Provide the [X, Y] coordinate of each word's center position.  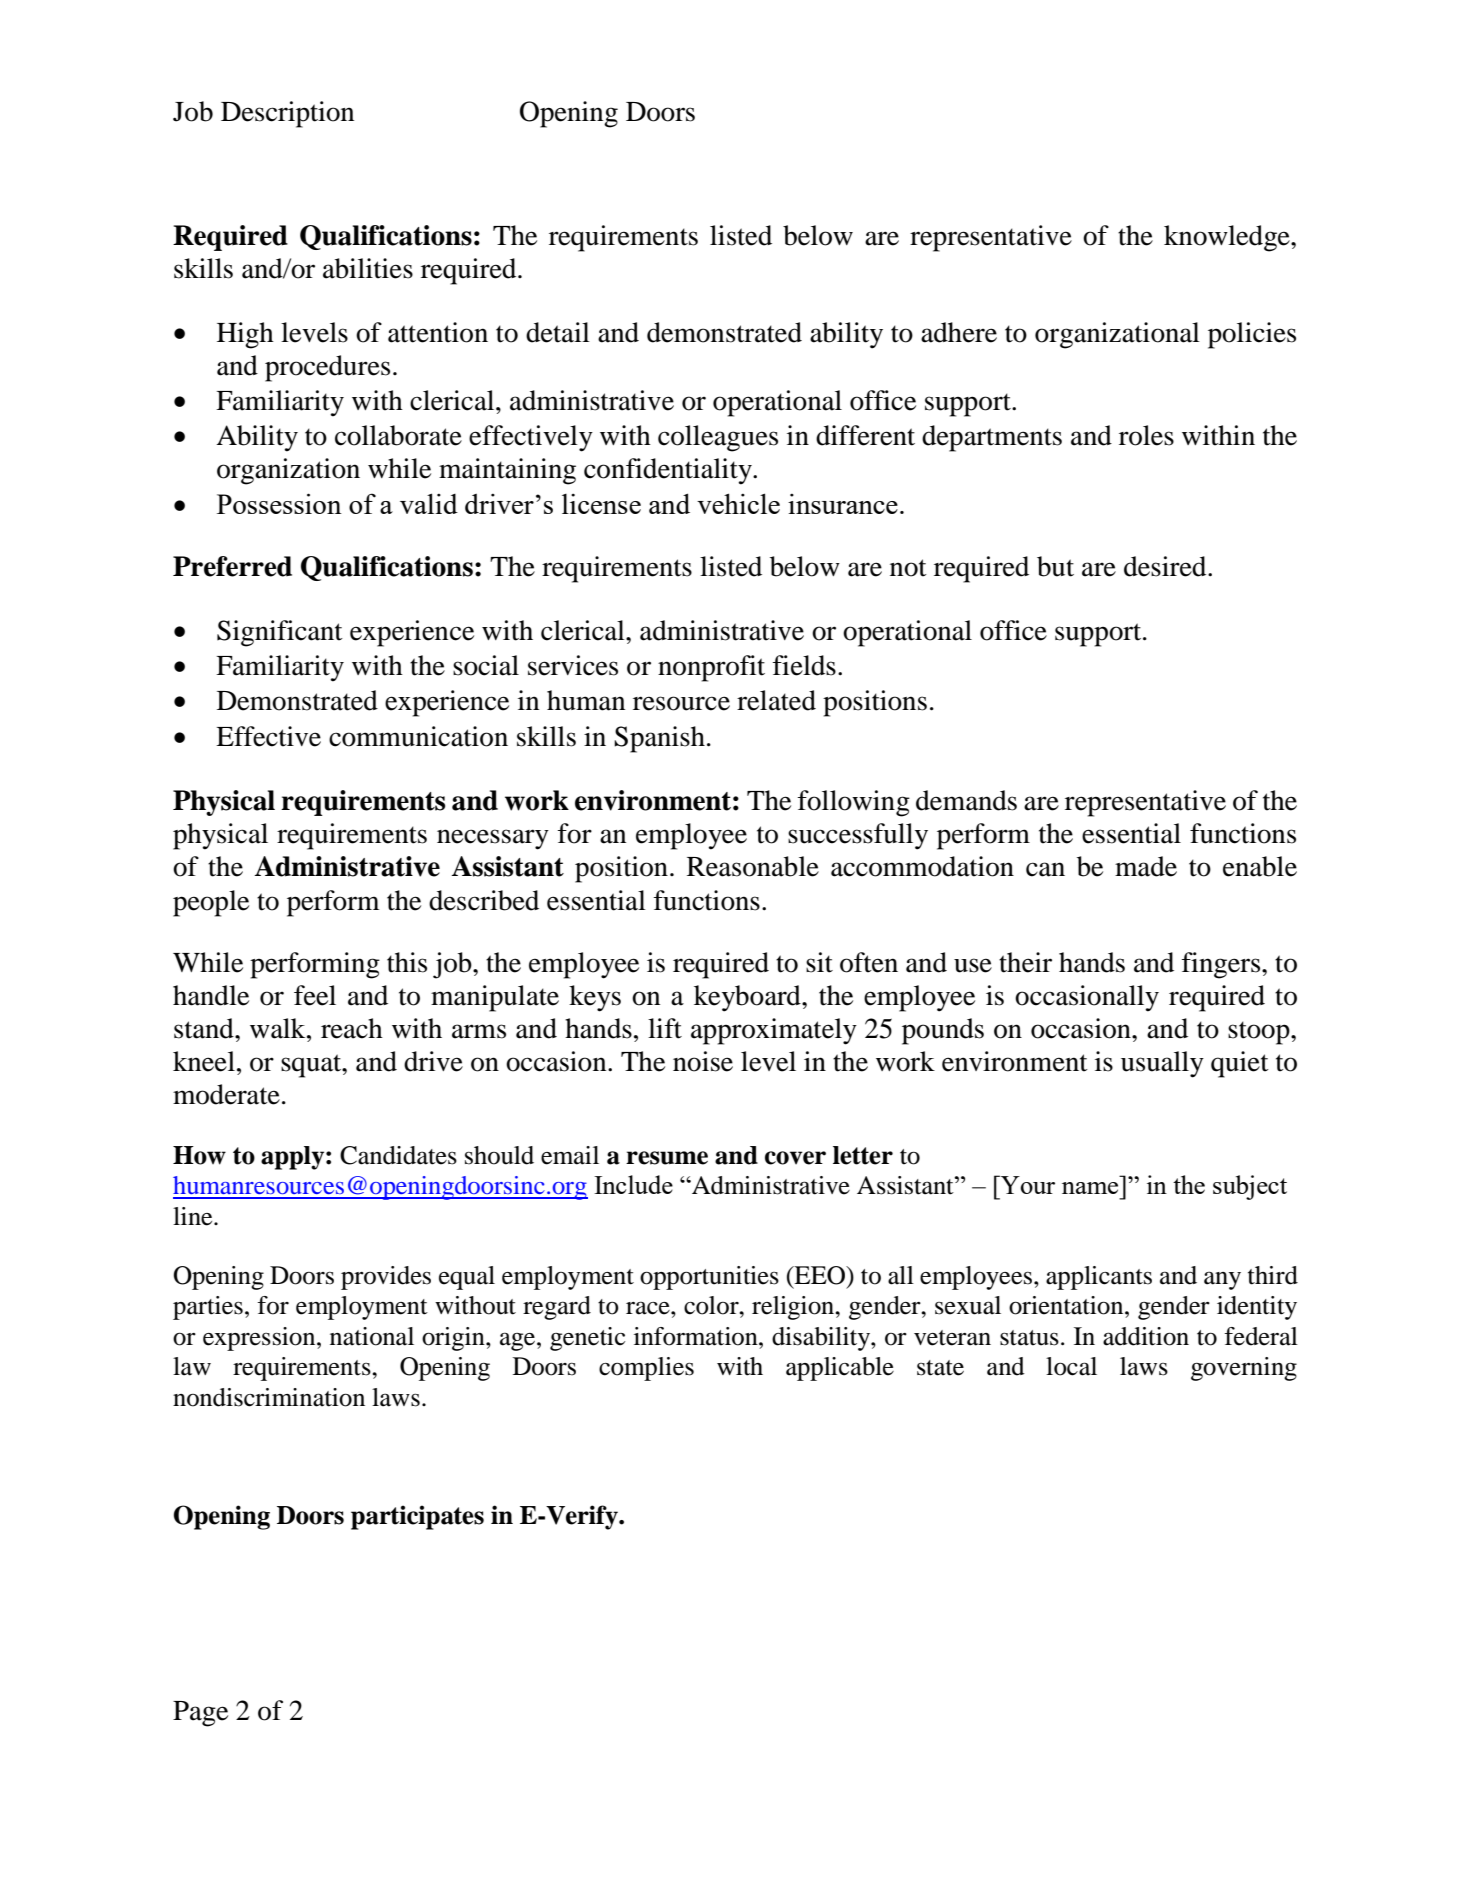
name [1090, 1188]
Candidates [398, 1155]
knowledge [1228, 238]
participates [417, 1517]
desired [1166, 566]
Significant [280, 633]
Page [200, 1714]
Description [287, 114]
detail [558, 332]
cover [795, 1158]
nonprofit [711, 668]
